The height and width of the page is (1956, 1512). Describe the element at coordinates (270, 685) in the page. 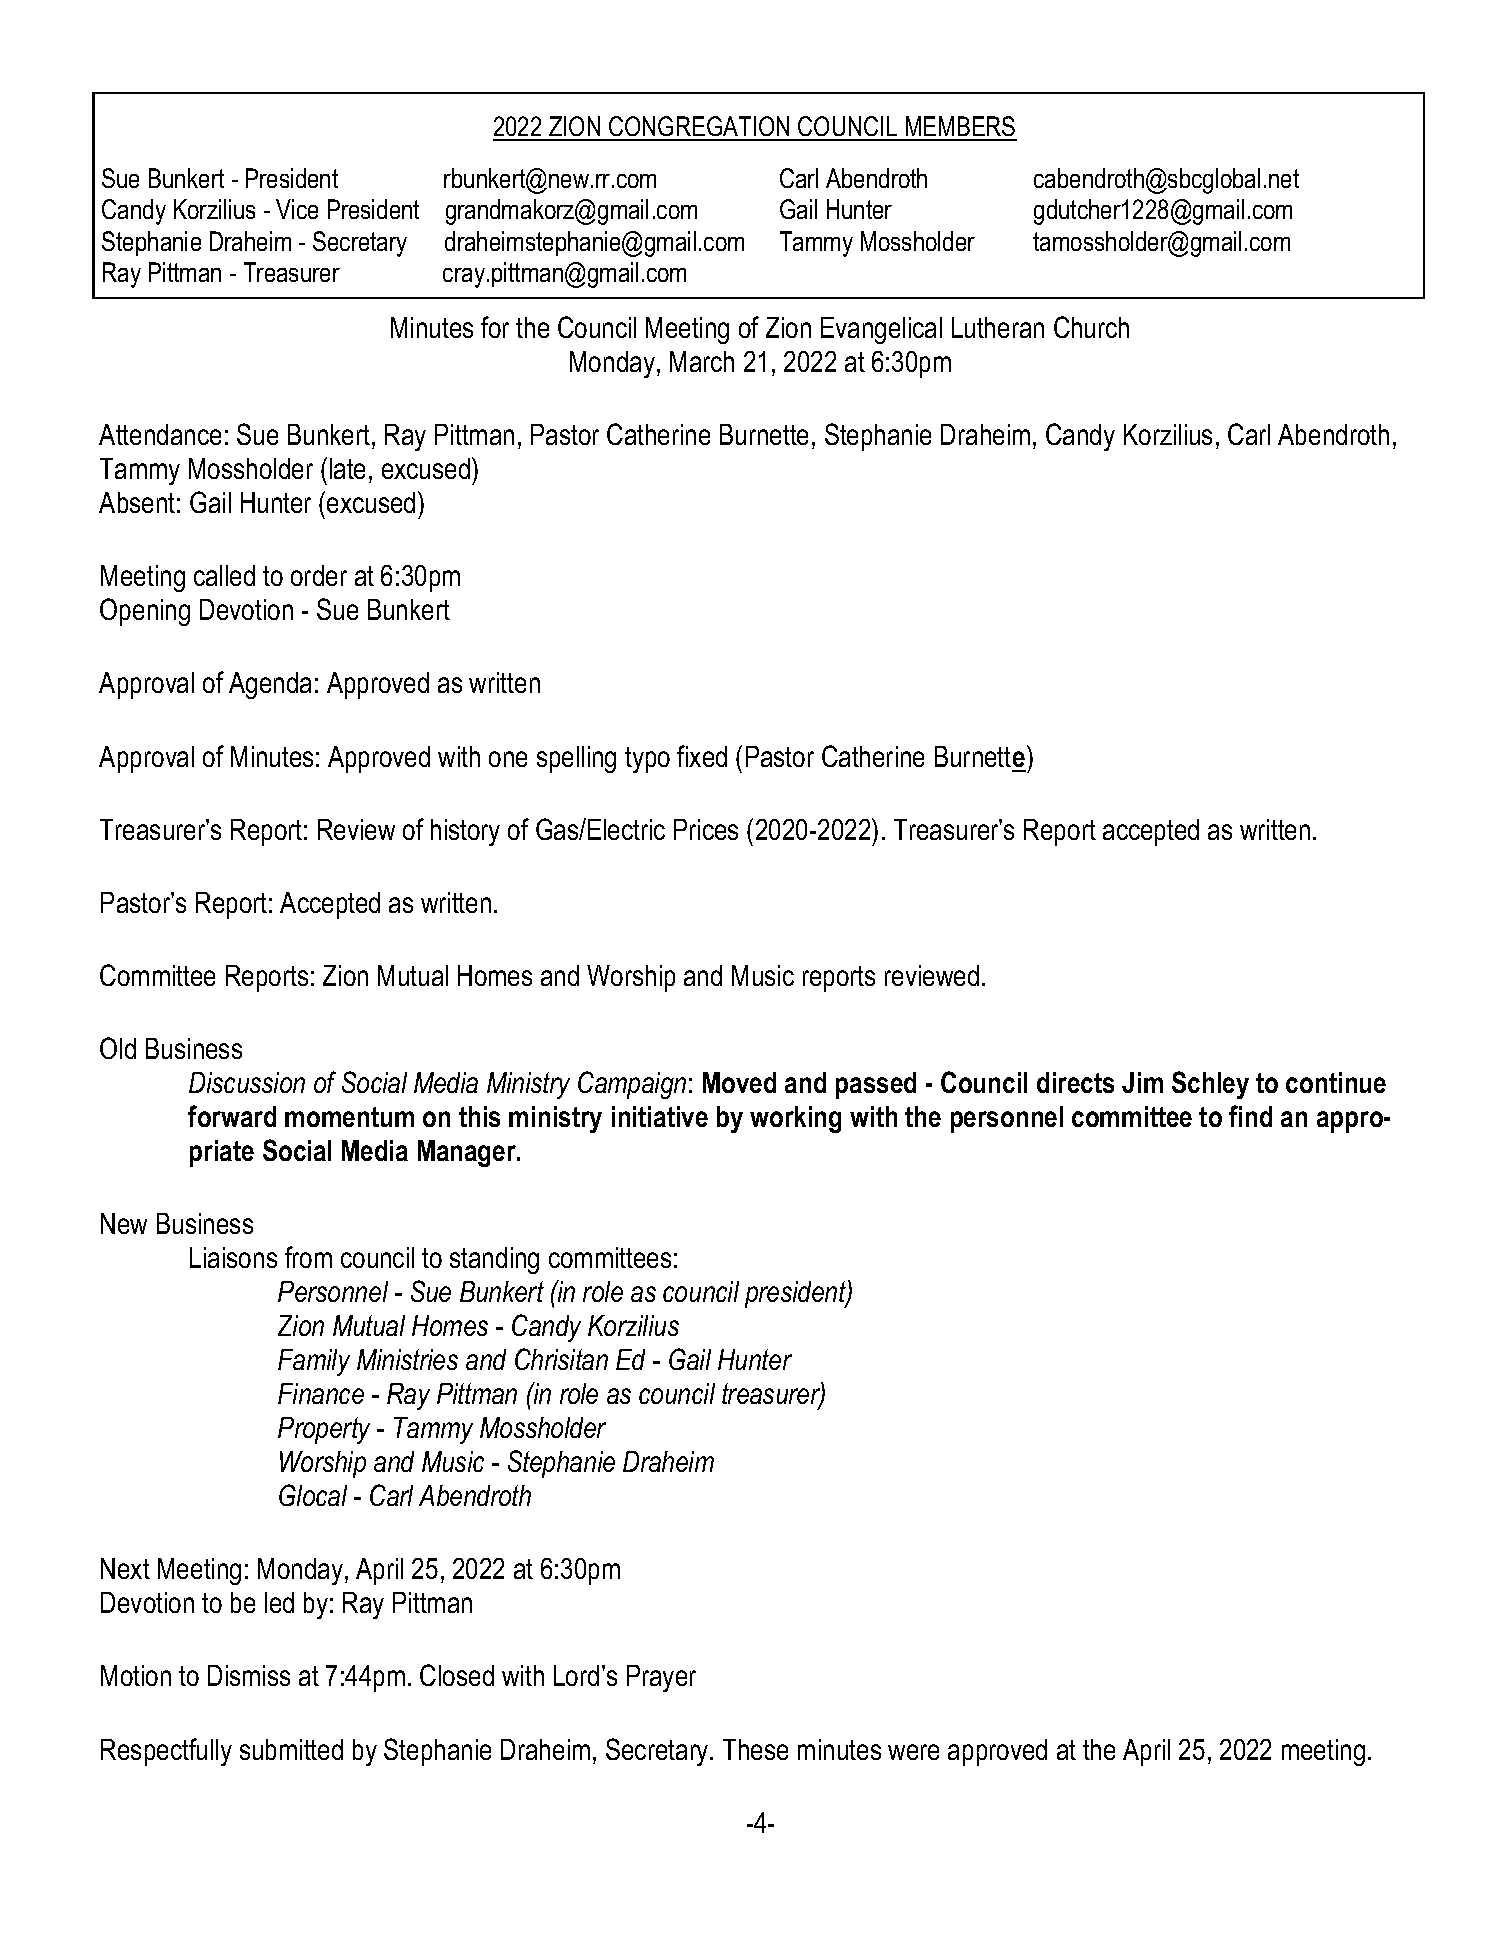

I see `Agenda` at that location.
